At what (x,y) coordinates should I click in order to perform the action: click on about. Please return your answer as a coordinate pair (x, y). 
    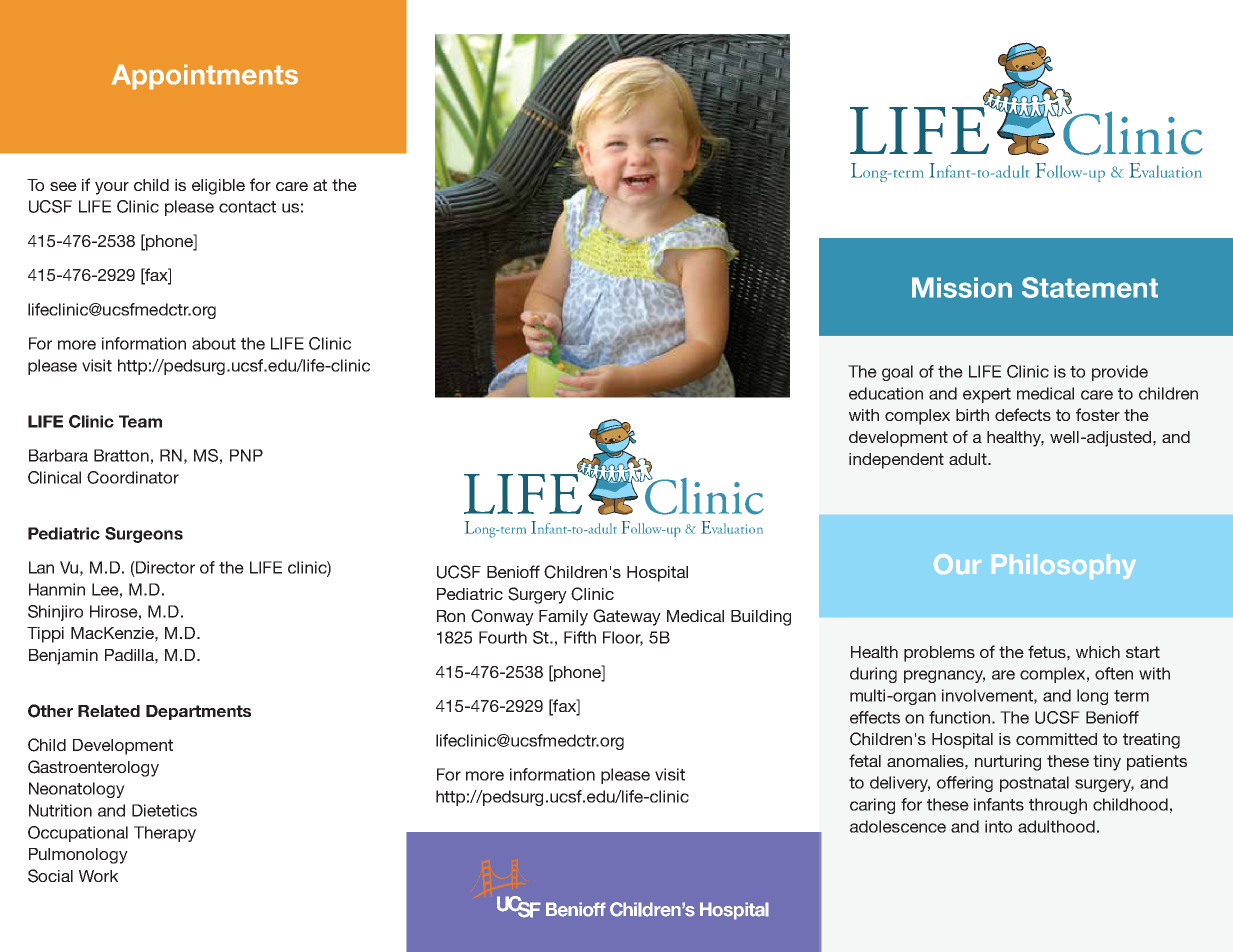
    Looking at the image, I should click on (214, 343).
